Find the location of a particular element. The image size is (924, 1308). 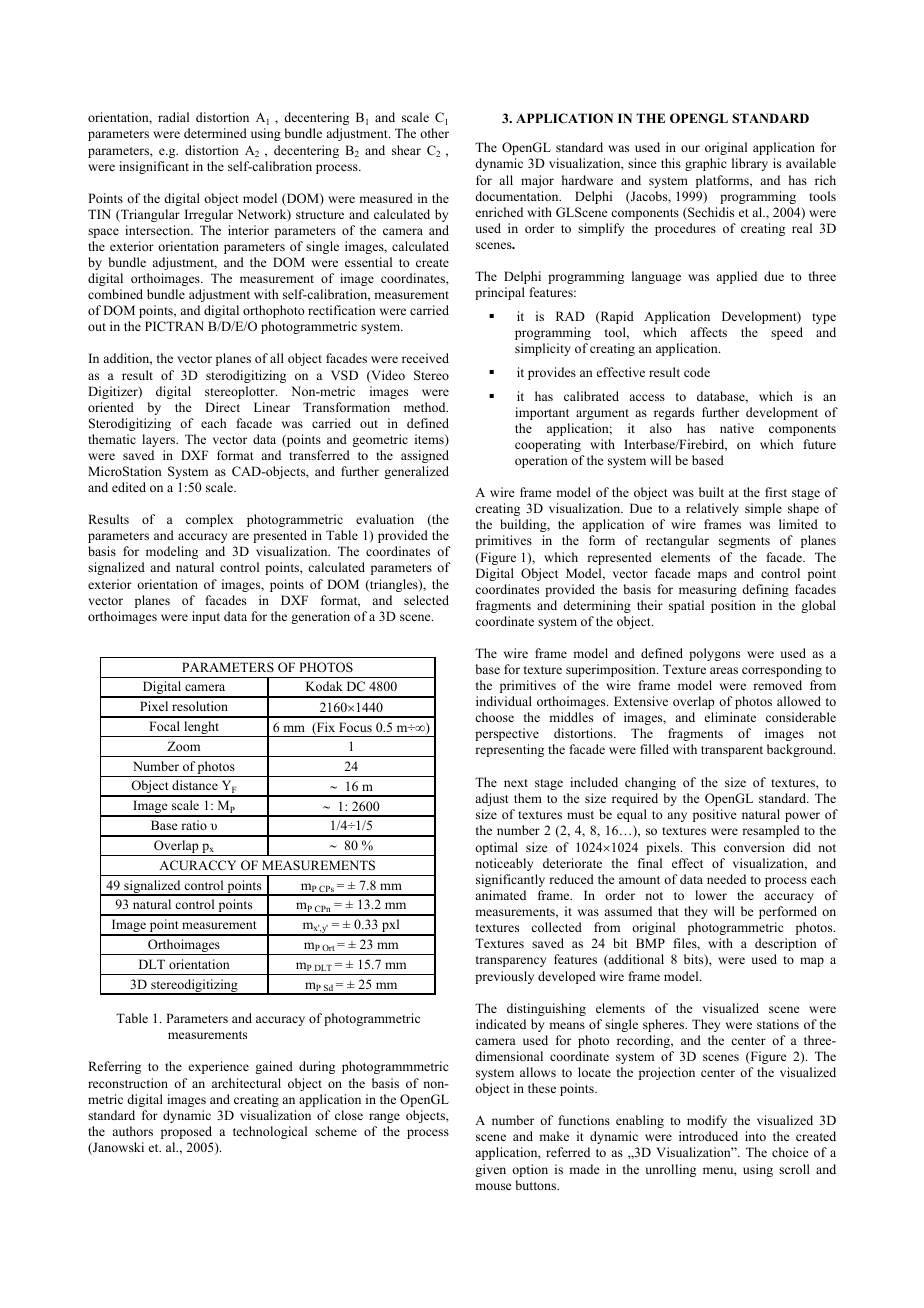

method is located at coordinates (426, 407).
